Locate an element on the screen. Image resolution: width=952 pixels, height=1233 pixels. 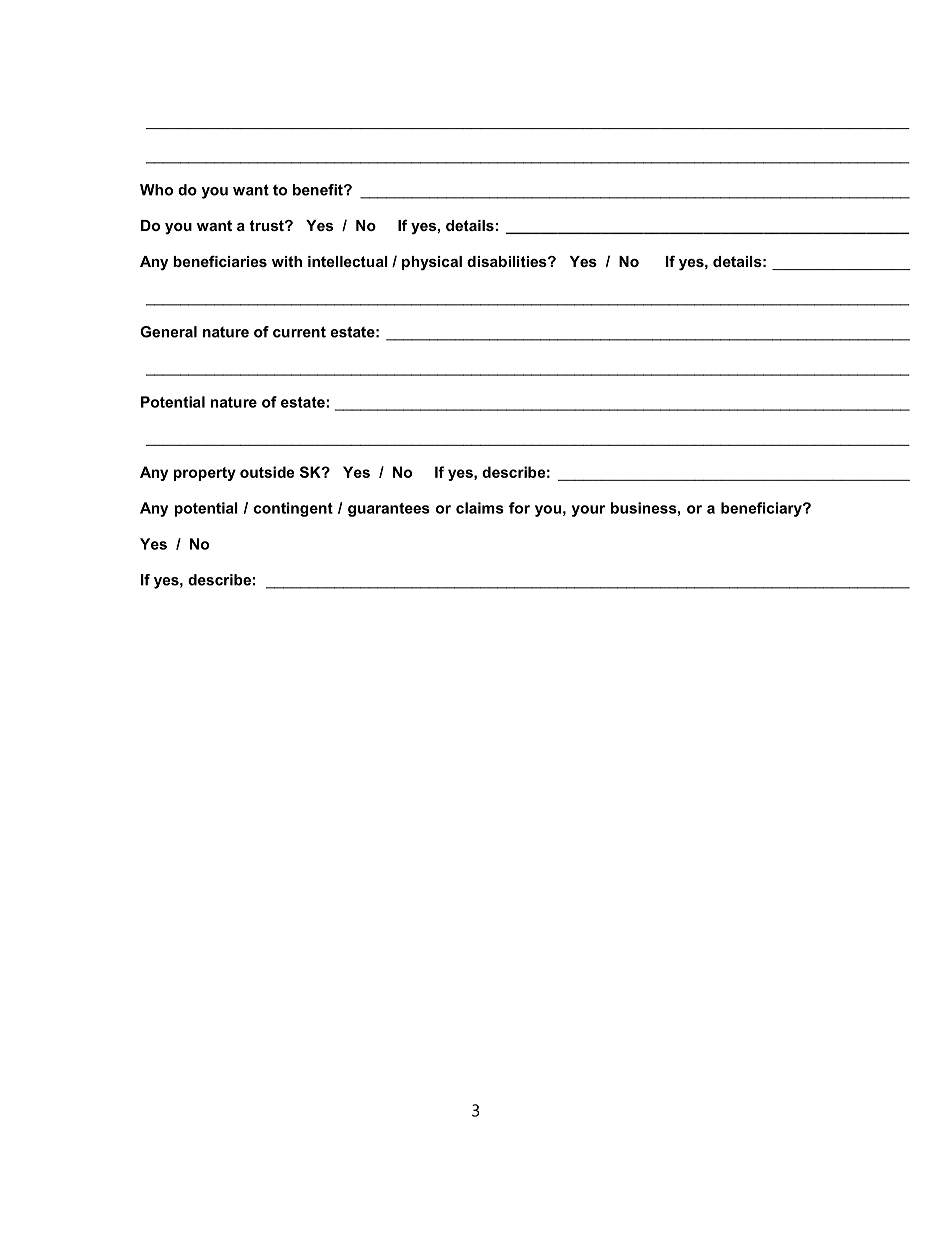
trust is located at coordinates (267, 225).
